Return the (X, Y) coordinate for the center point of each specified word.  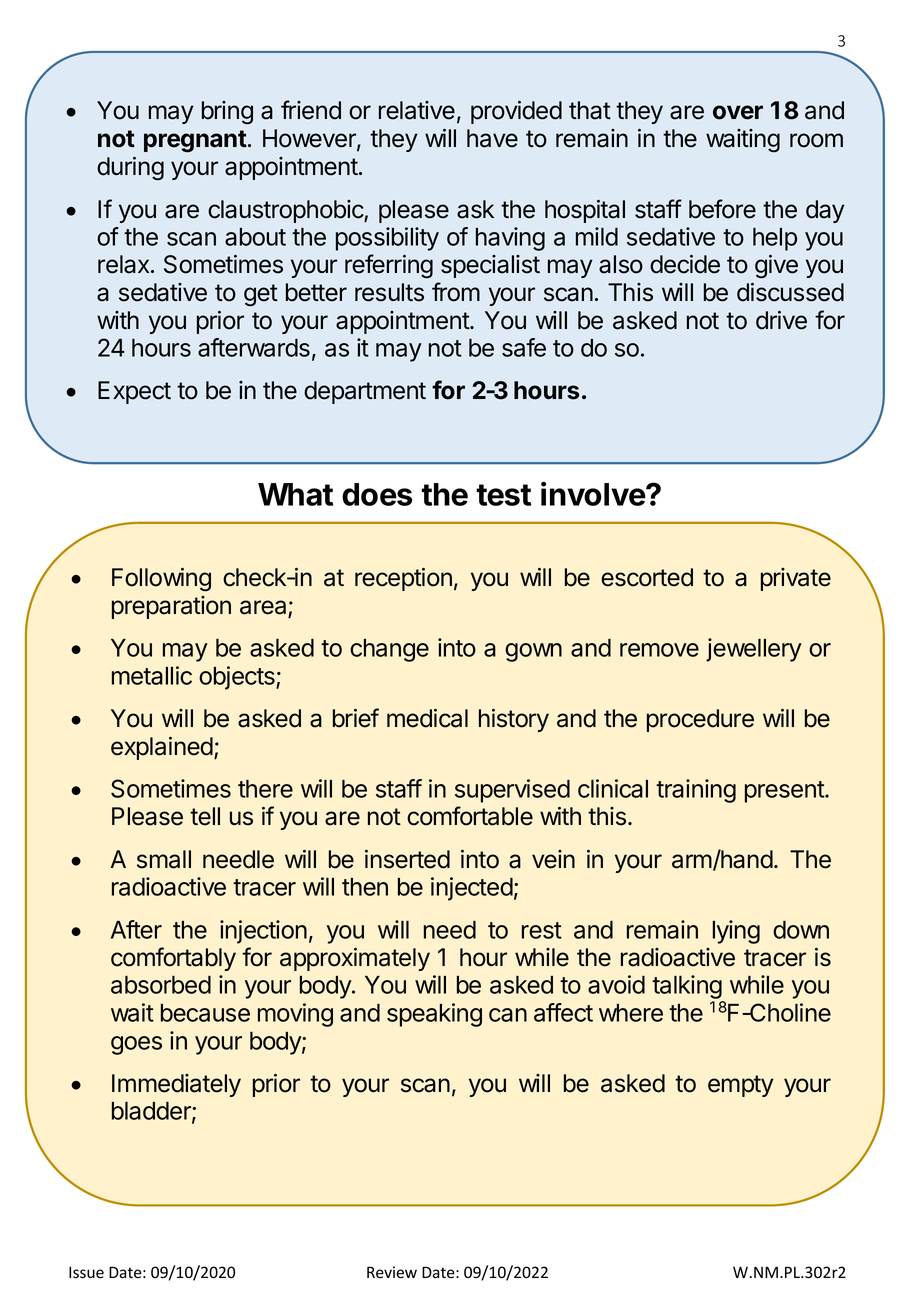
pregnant (195, 141)
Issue (86, 1272)
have (492, 138)
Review (392, 1272)
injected (472, 889)
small (164, 859)
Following (161, 579)
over (738, 112)
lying (736, 932)
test (503, 495)
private (796, 579)
